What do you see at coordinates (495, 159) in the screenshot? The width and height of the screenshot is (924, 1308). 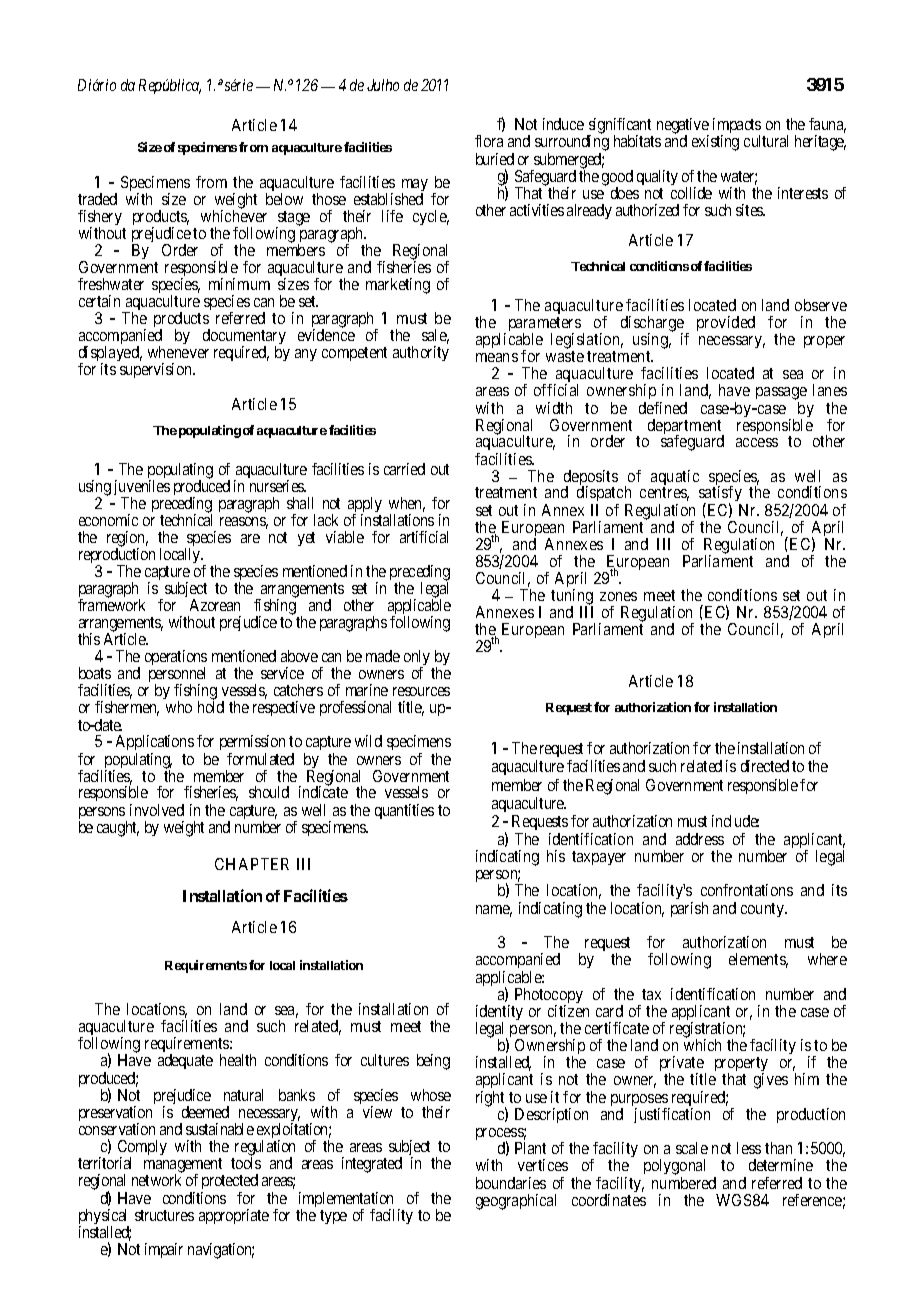 I see `buried` at bounding box center [495, 159].
